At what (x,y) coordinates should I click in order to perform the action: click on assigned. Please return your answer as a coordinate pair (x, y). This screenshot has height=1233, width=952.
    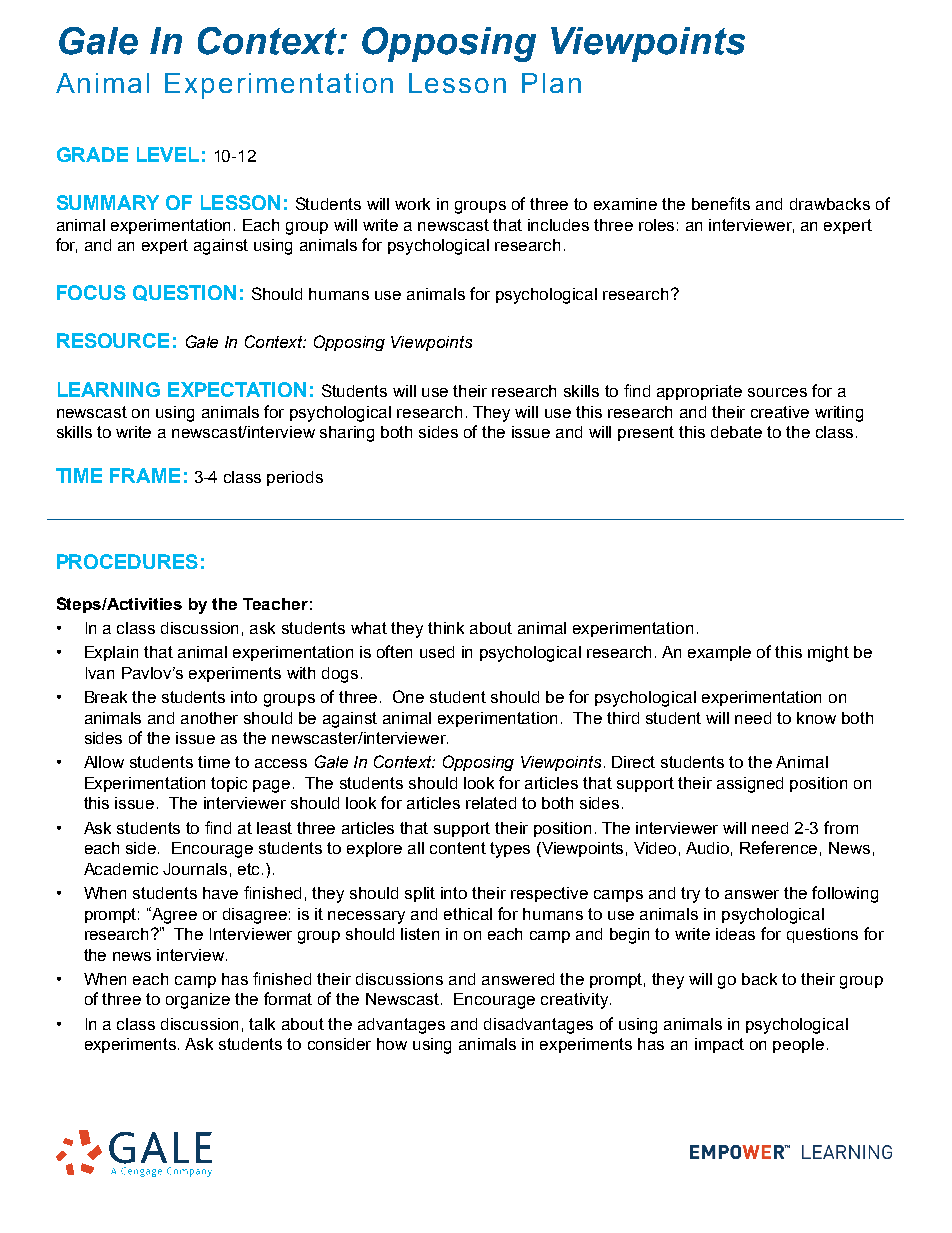
    Looking at the image, I should click on (750, 785).
